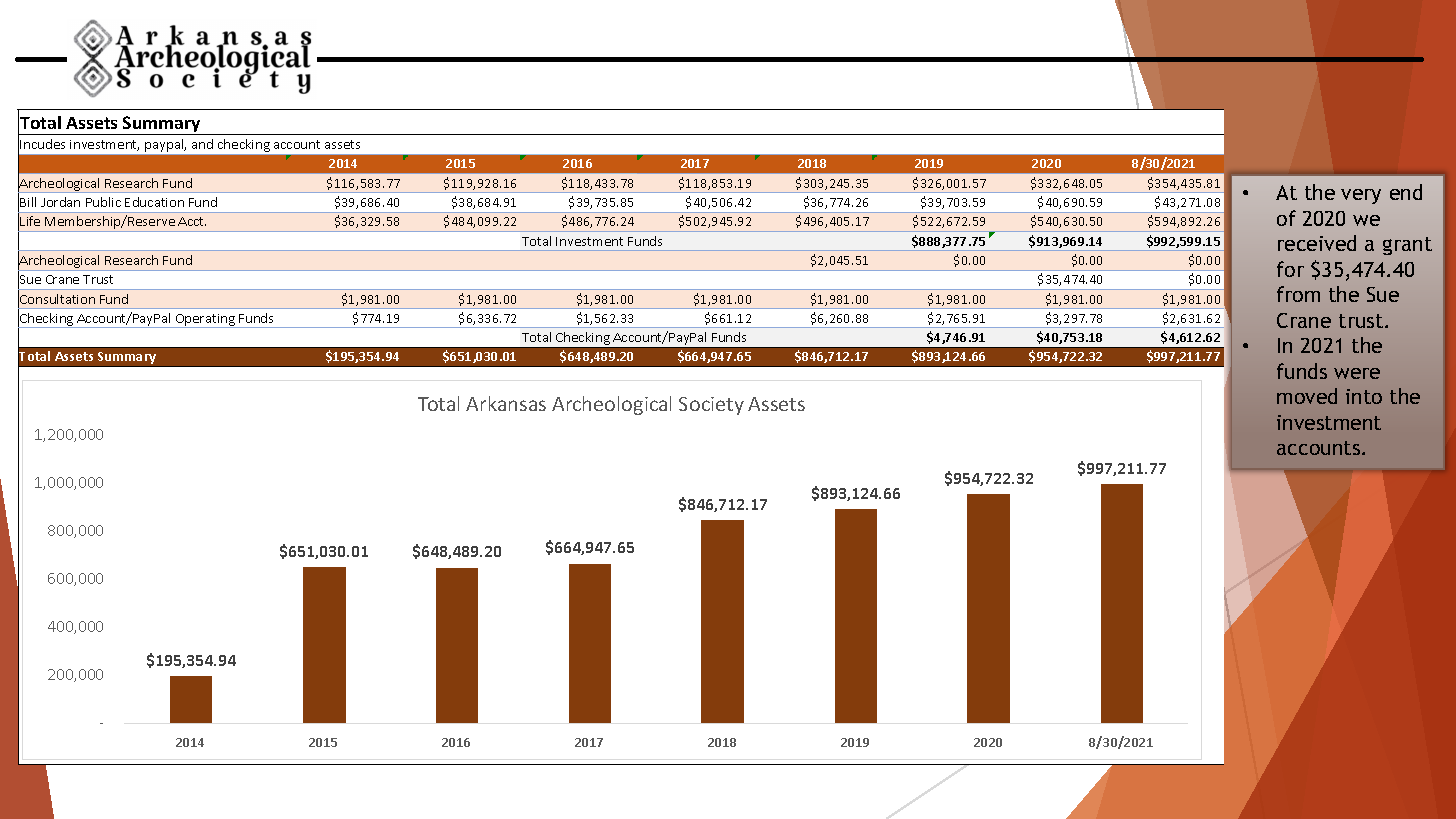 The image size is (1456, 819). I want to click on for, so click(1290, 269).
